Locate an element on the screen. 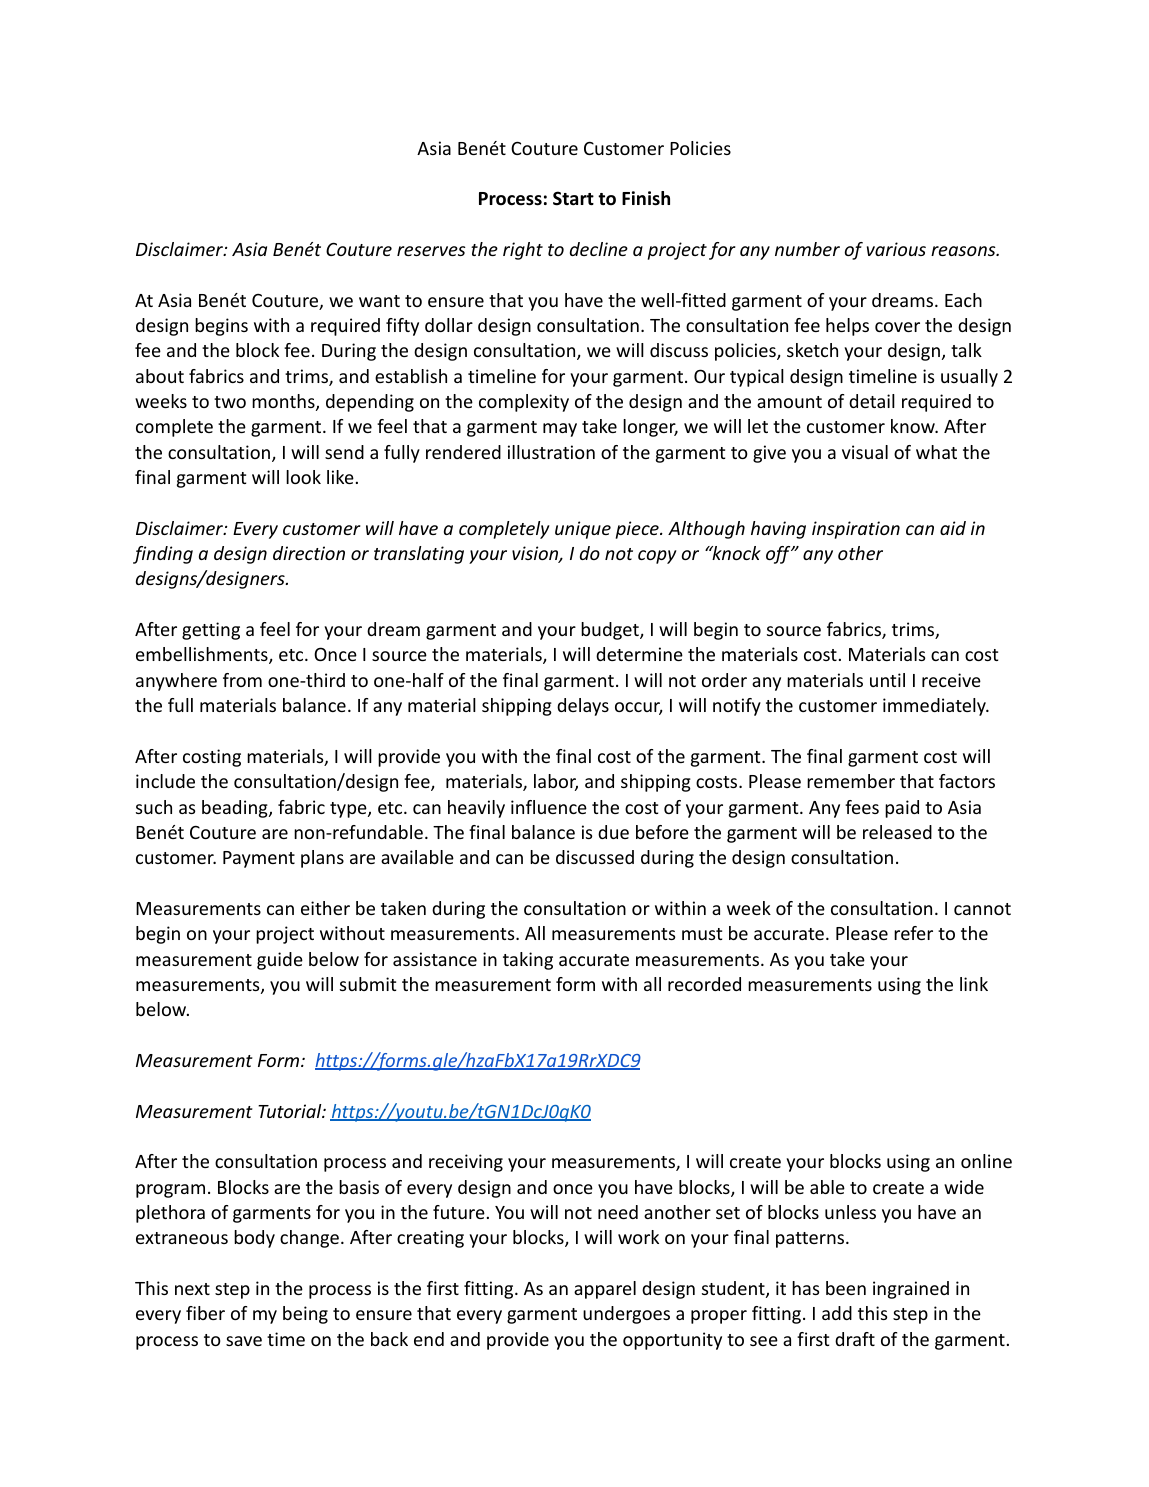 The height and width of the screenshot is (1487, 1149). various is located at coordinates (896, 249).
